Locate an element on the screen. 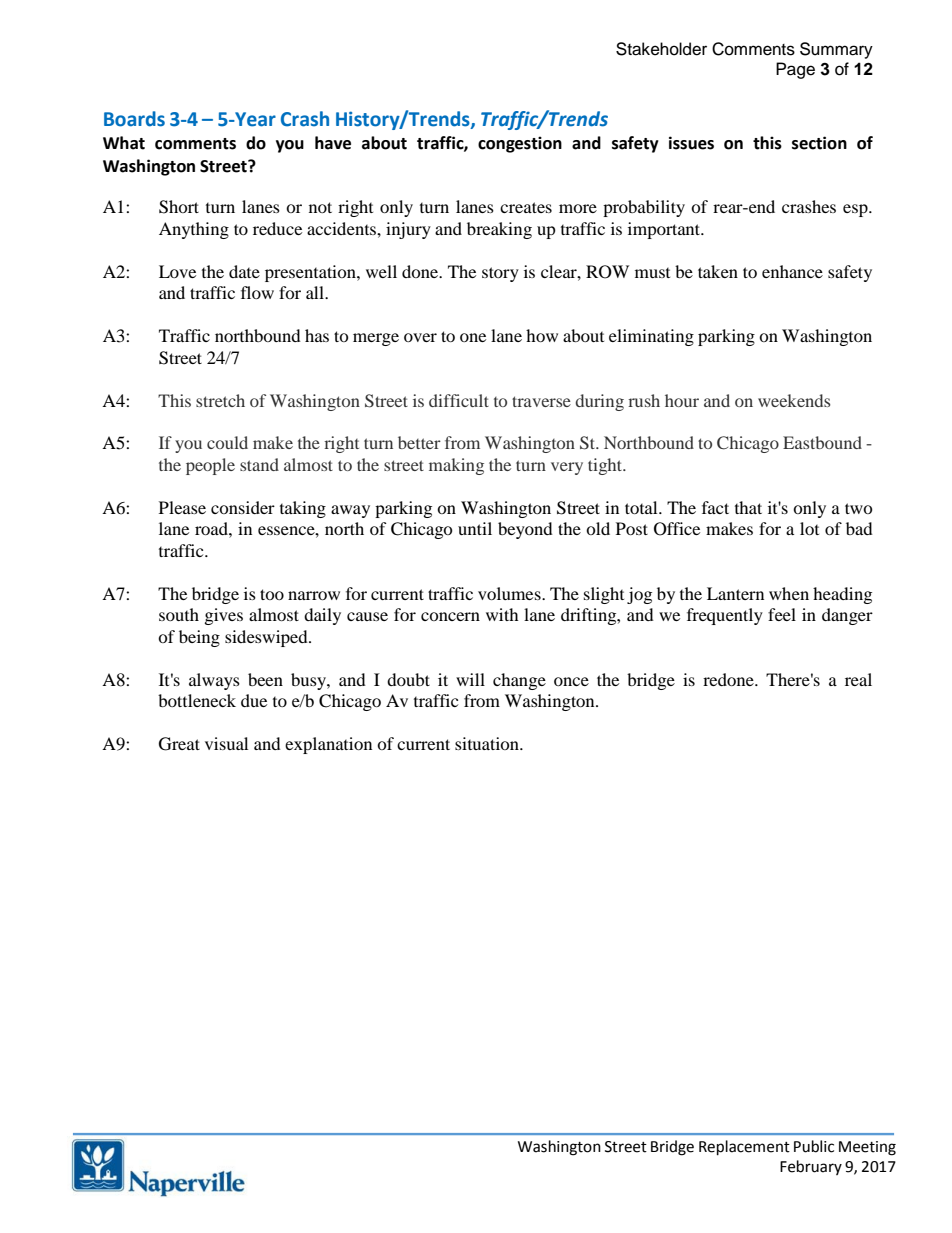  congestion is located at coordinates (520, 144).
